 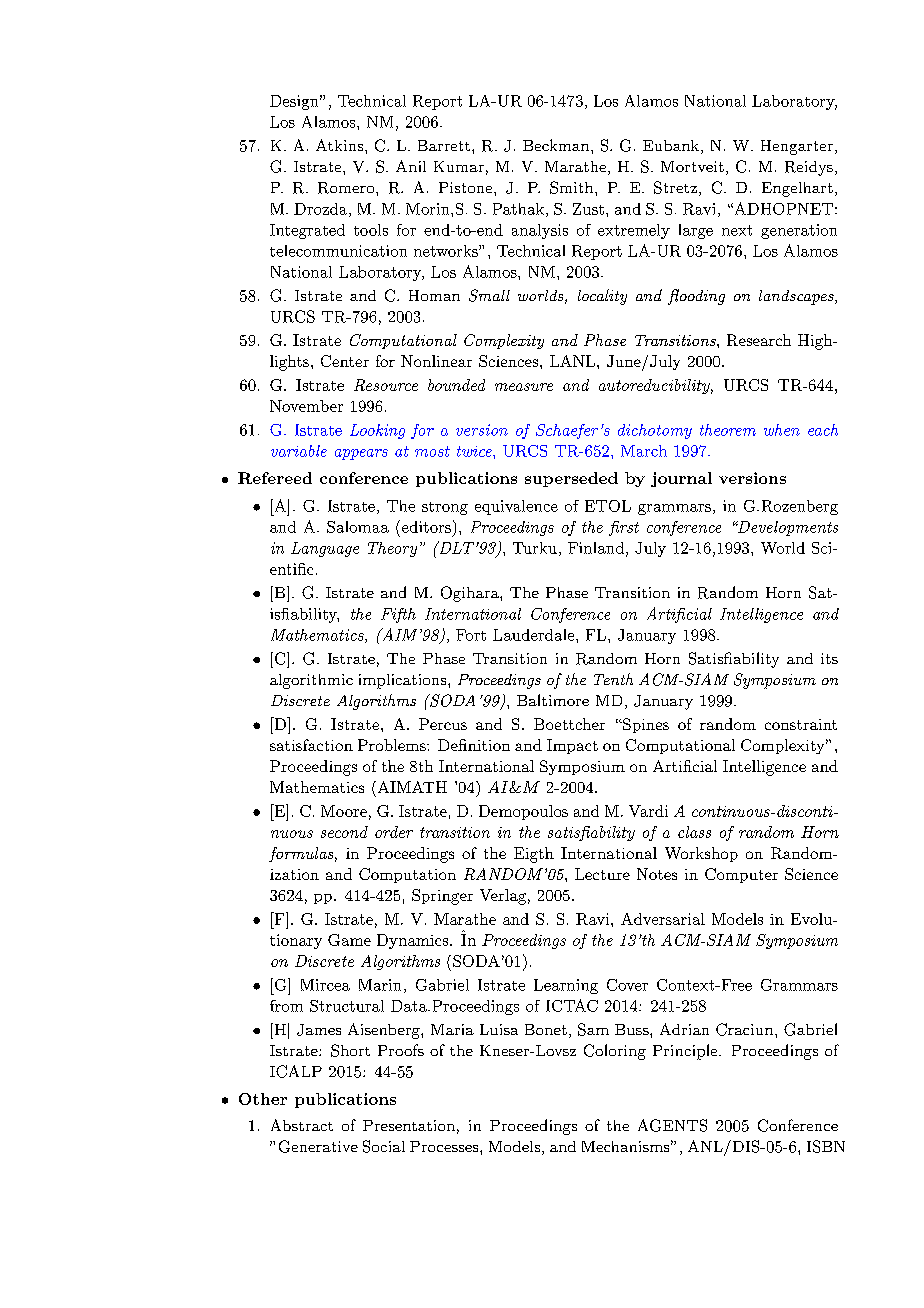 What do you see at coordinates (573, 187) in the screenshot?
I see `Smith` at bounding box center [573, 187].
